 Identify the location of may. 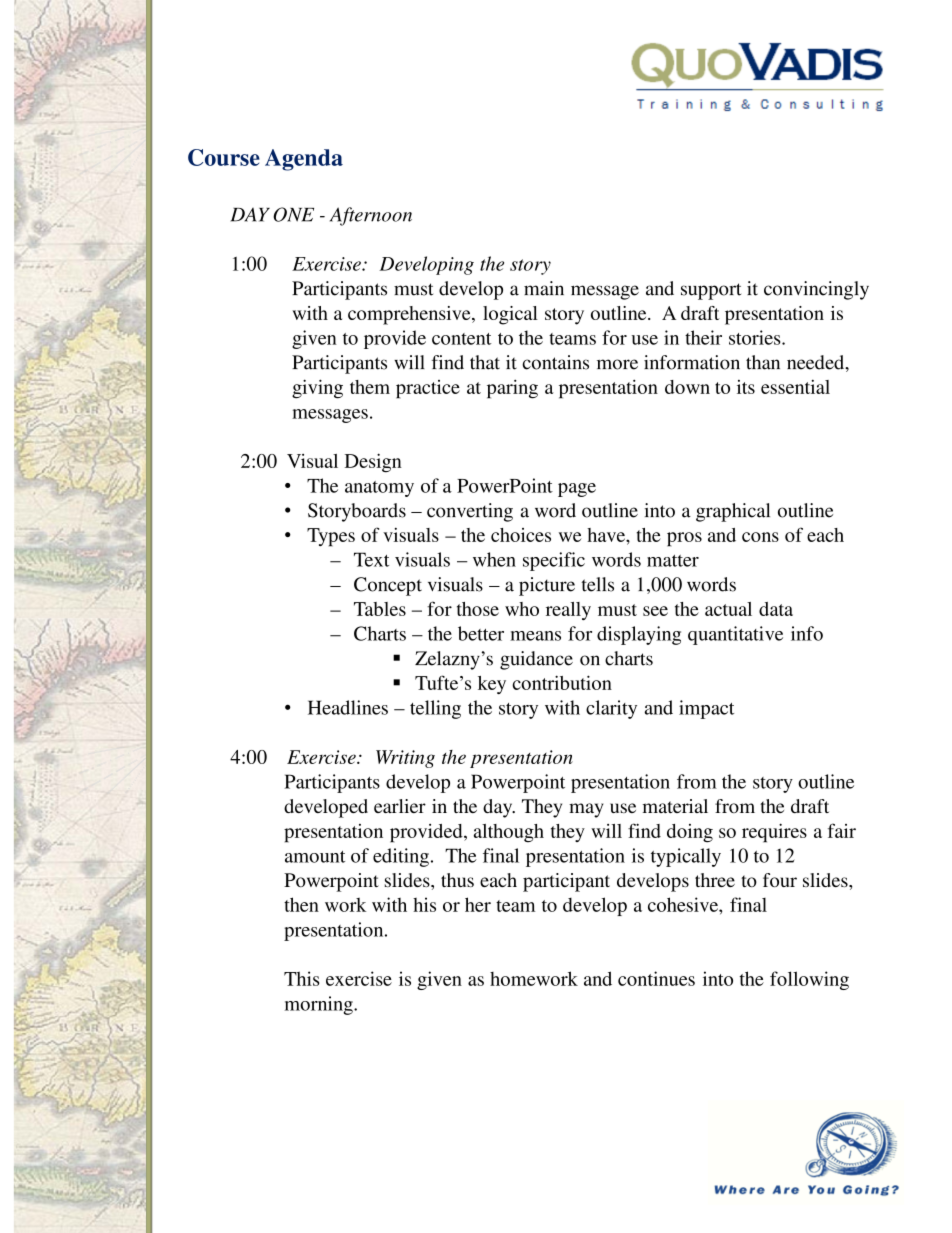
(586, 810).
